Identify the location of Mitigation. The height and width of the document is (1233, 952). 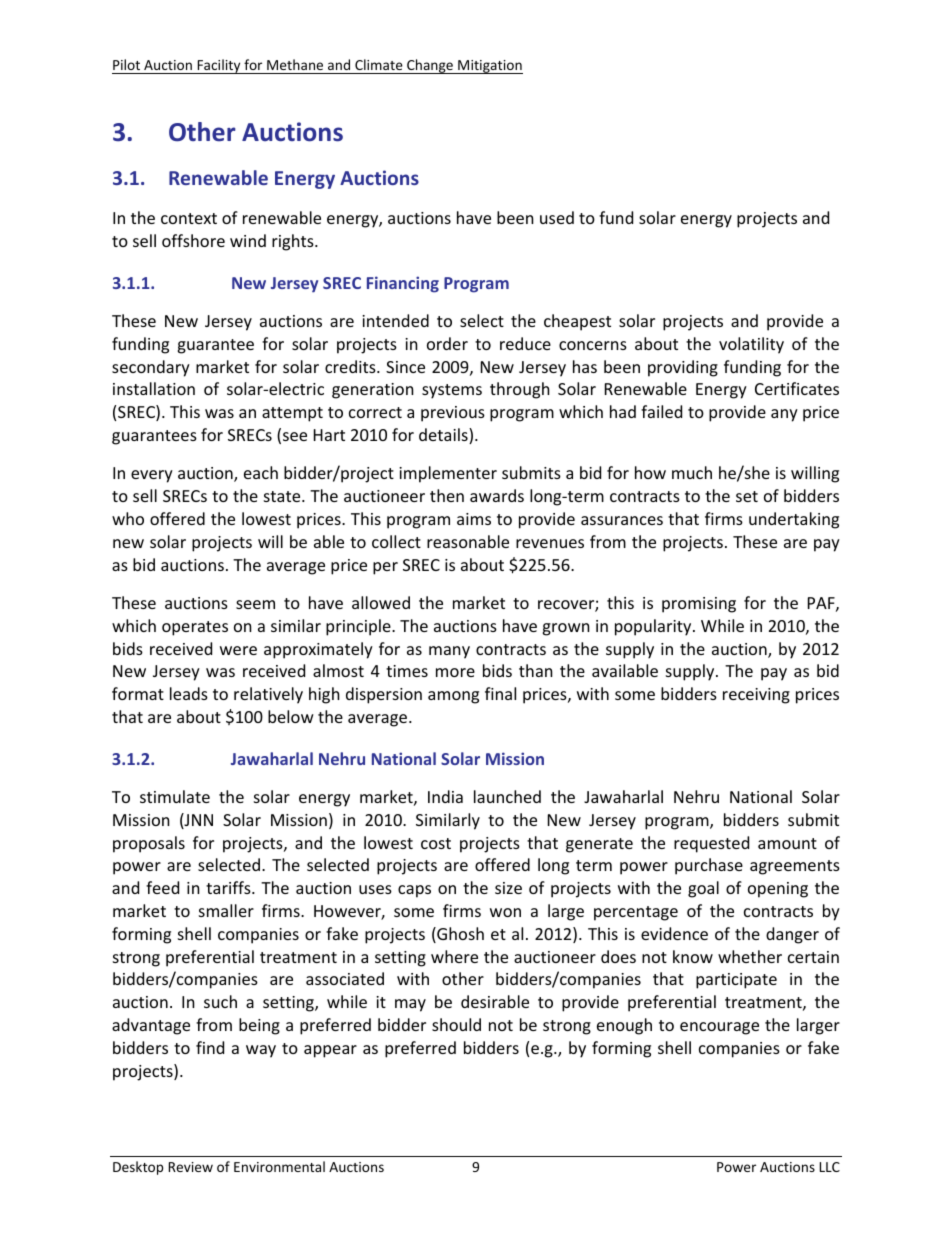
(489, 67).
